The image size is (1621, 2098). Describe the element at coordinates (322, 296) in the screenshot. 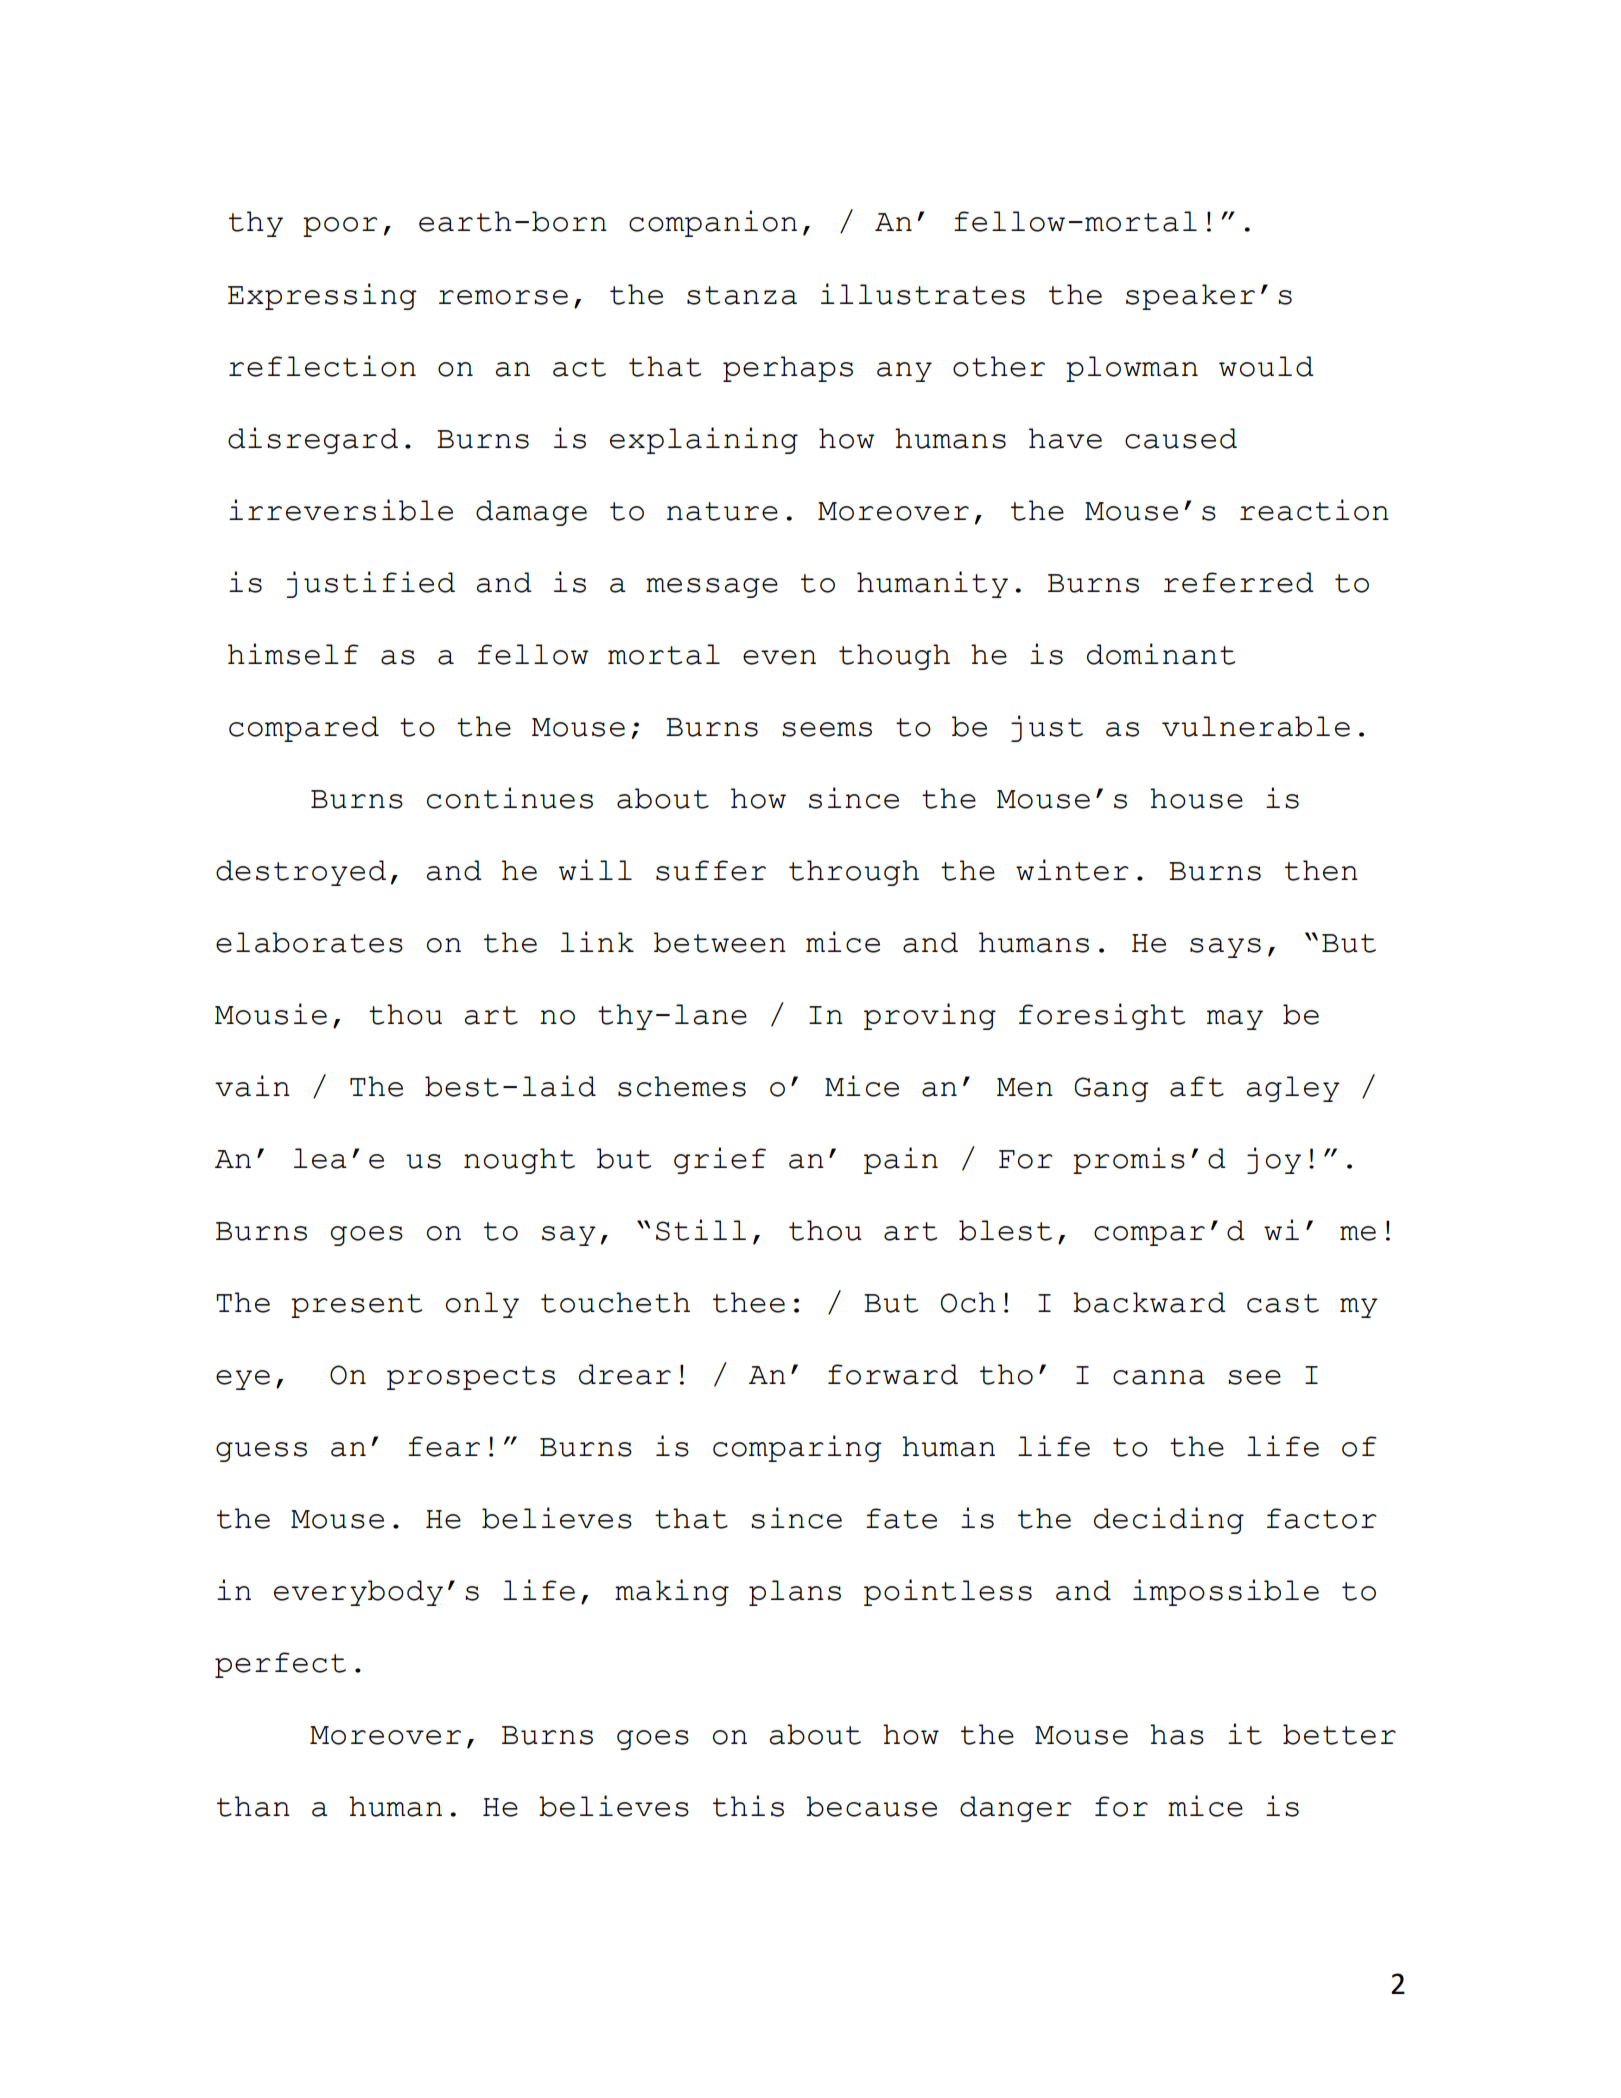

I see `Expressing` at that location.
